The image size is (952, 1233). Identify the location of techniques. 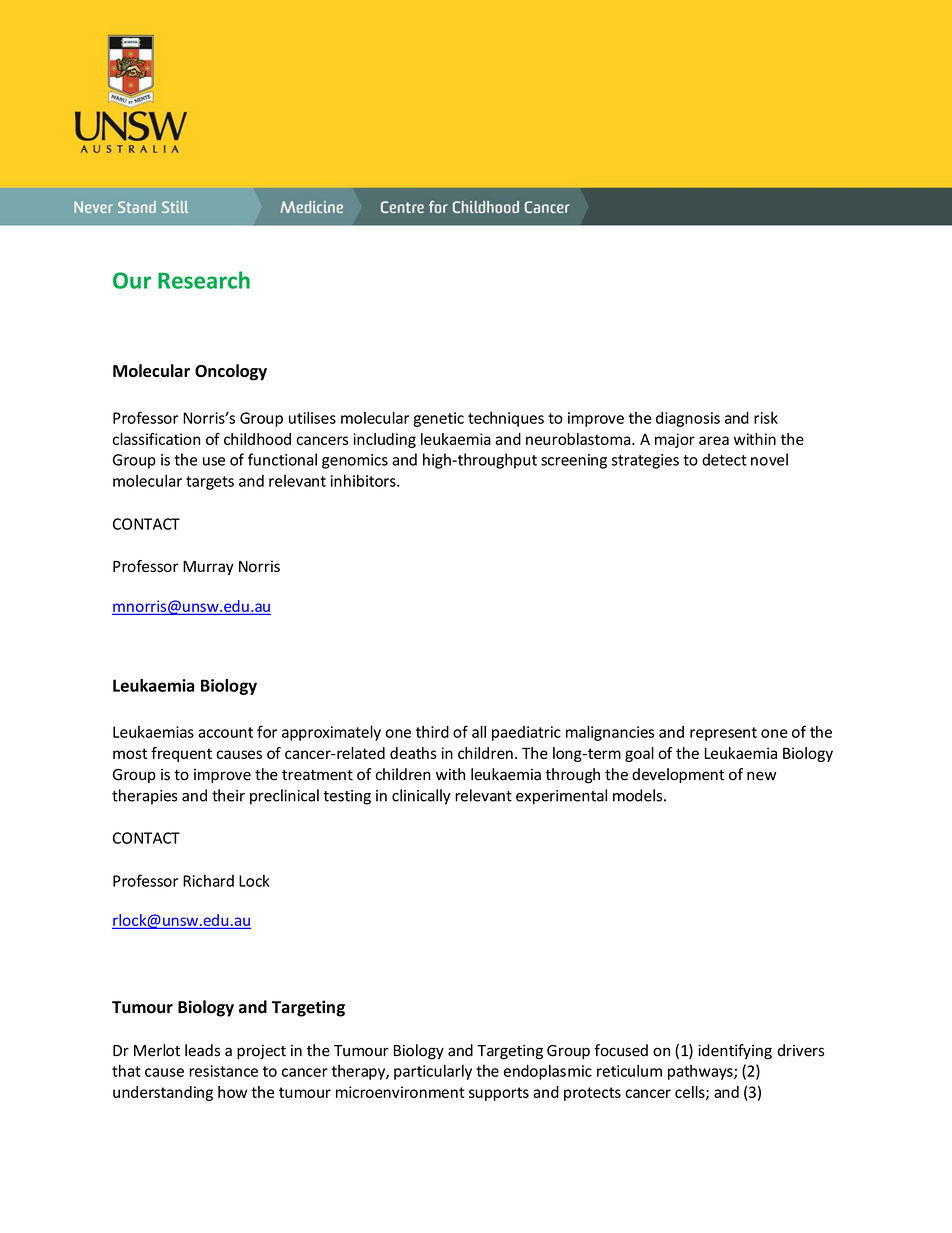
(506, 419).
